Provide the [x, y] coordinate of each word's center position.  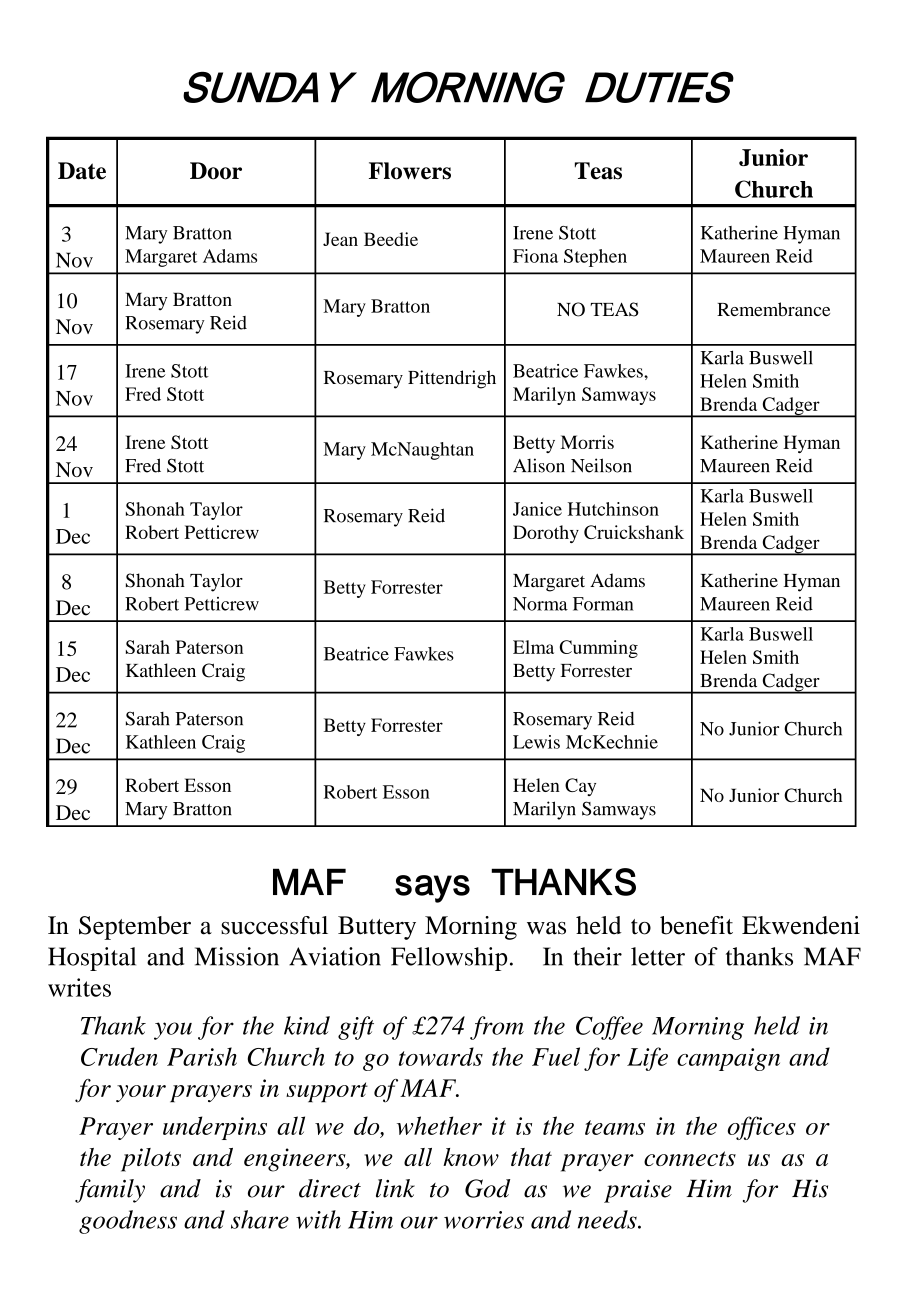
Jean [340, 239]
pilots [151, 1160]
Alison [539, 465]
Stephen [595, 258]
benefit [696, 925]
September [135, 928]
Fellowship [449, 959]
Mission [237, 956]
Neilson [601, 465]
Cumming [599, 649]
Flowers [410, 171]
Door [216, 171]
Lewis [536, 742]
